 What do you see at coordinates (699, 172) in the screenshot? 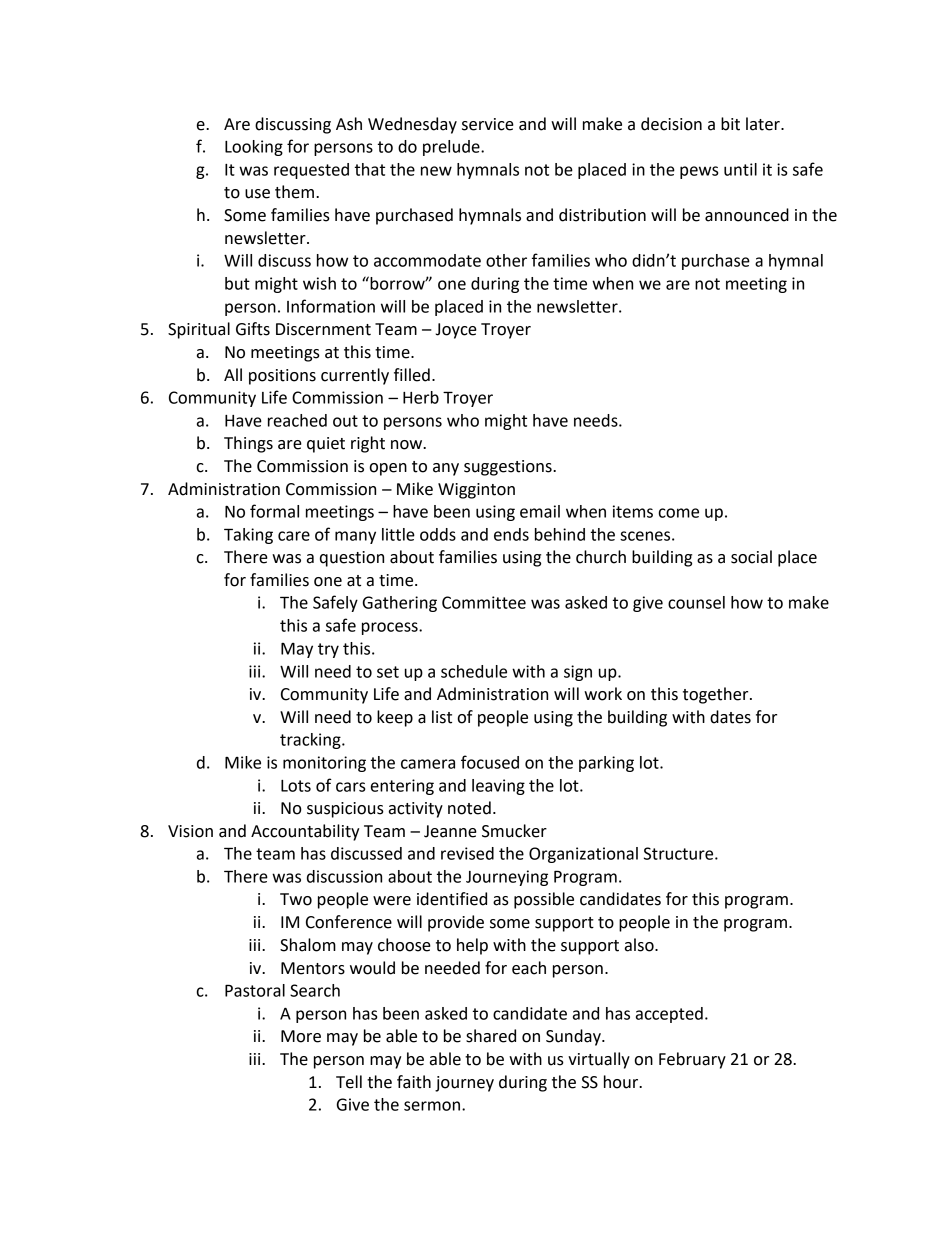
I see `pews` at bounding box center [699, 172].
